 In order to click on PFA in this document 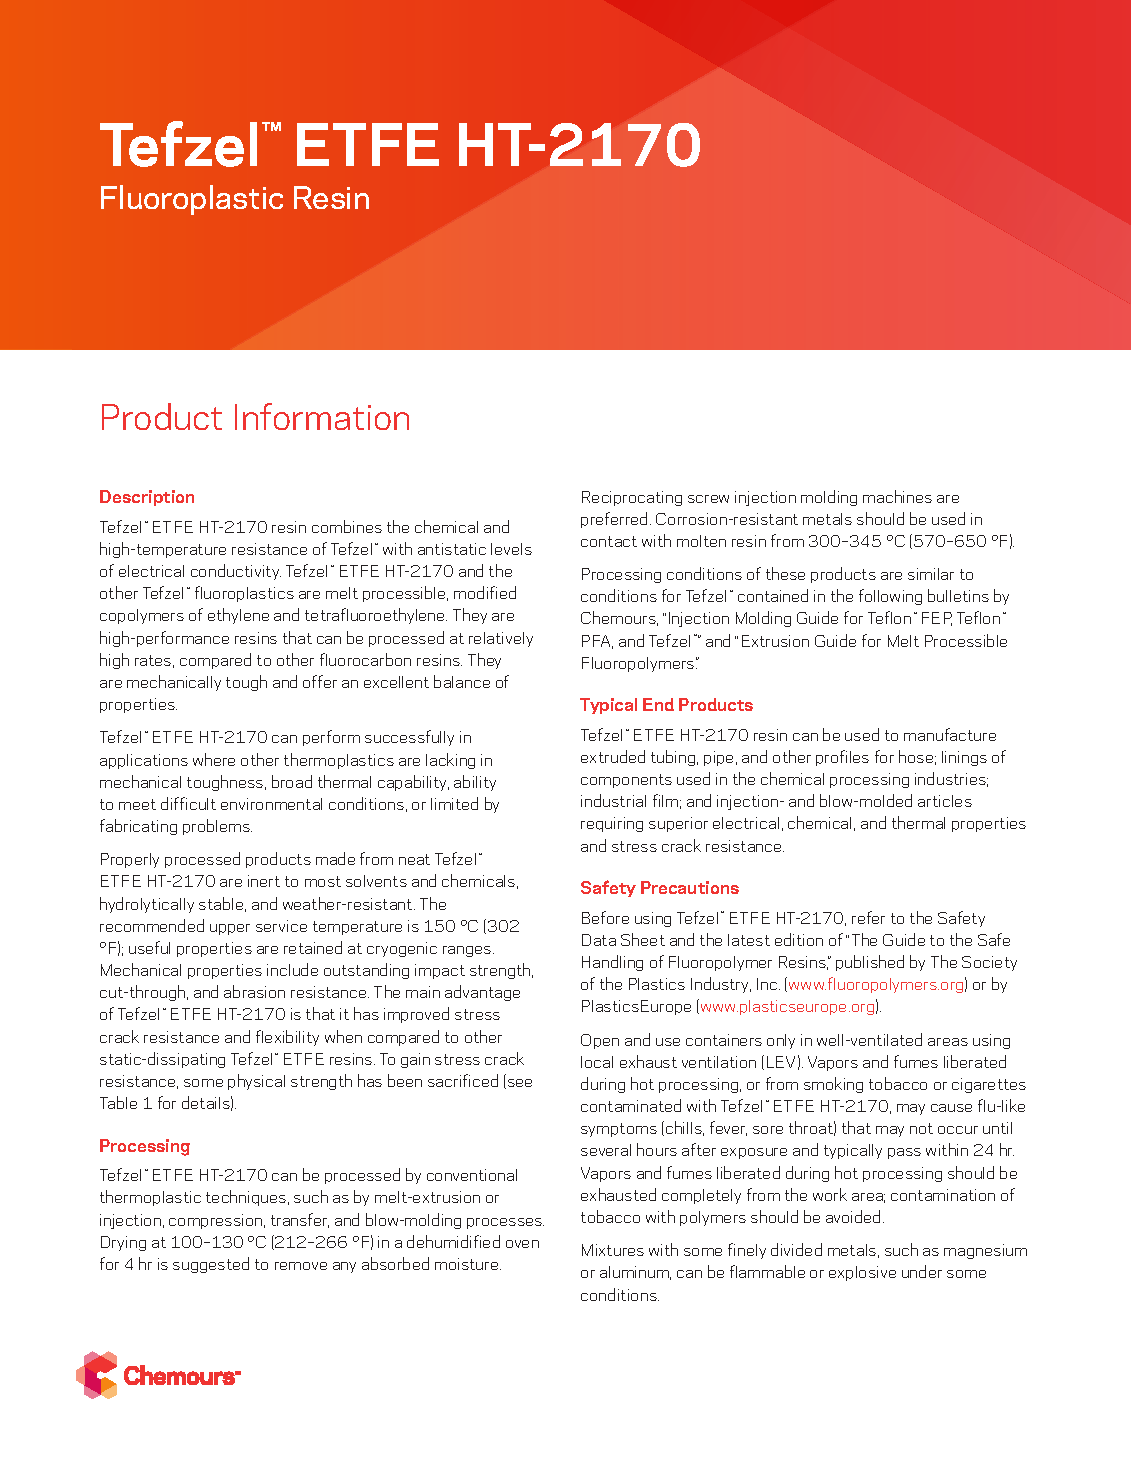, I will do `click(597, 642)`.
